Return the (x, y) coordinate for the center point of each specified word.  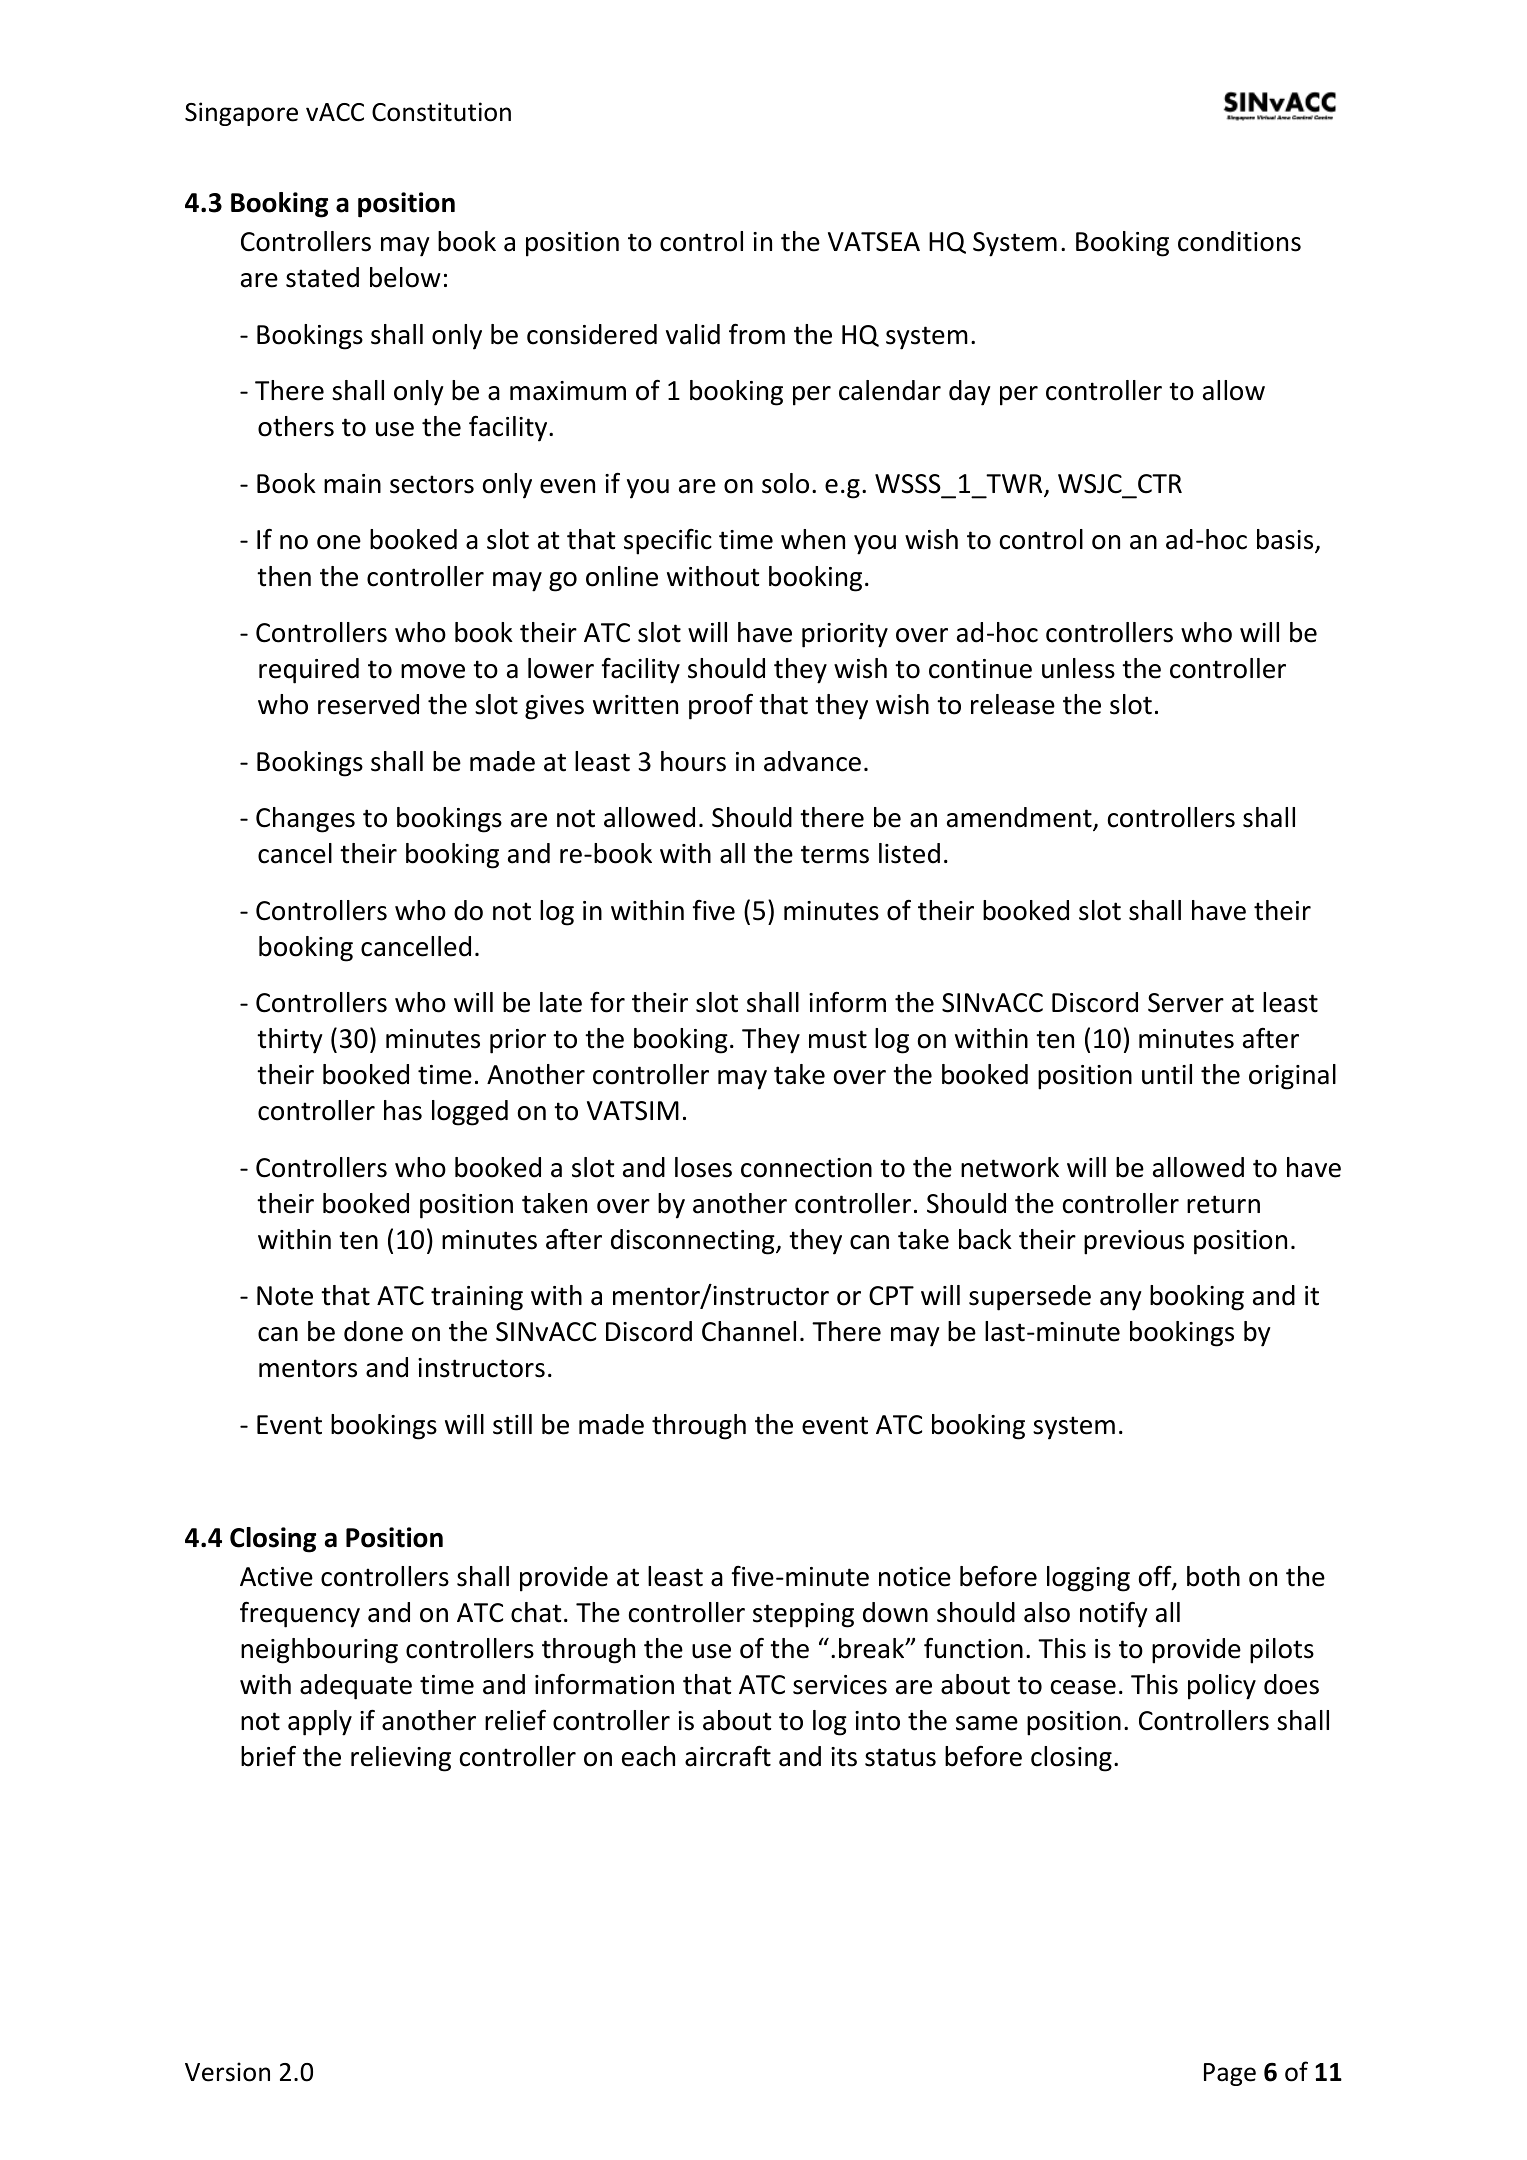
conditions (1239, 241)
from (757, 334)
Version (227, 2072)
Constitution (441, 112)
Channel (749, 1331)
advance (812, 761)
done (373, 1331)
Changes (305, 820)
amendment (1020, 818)
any (1121, 1301)
